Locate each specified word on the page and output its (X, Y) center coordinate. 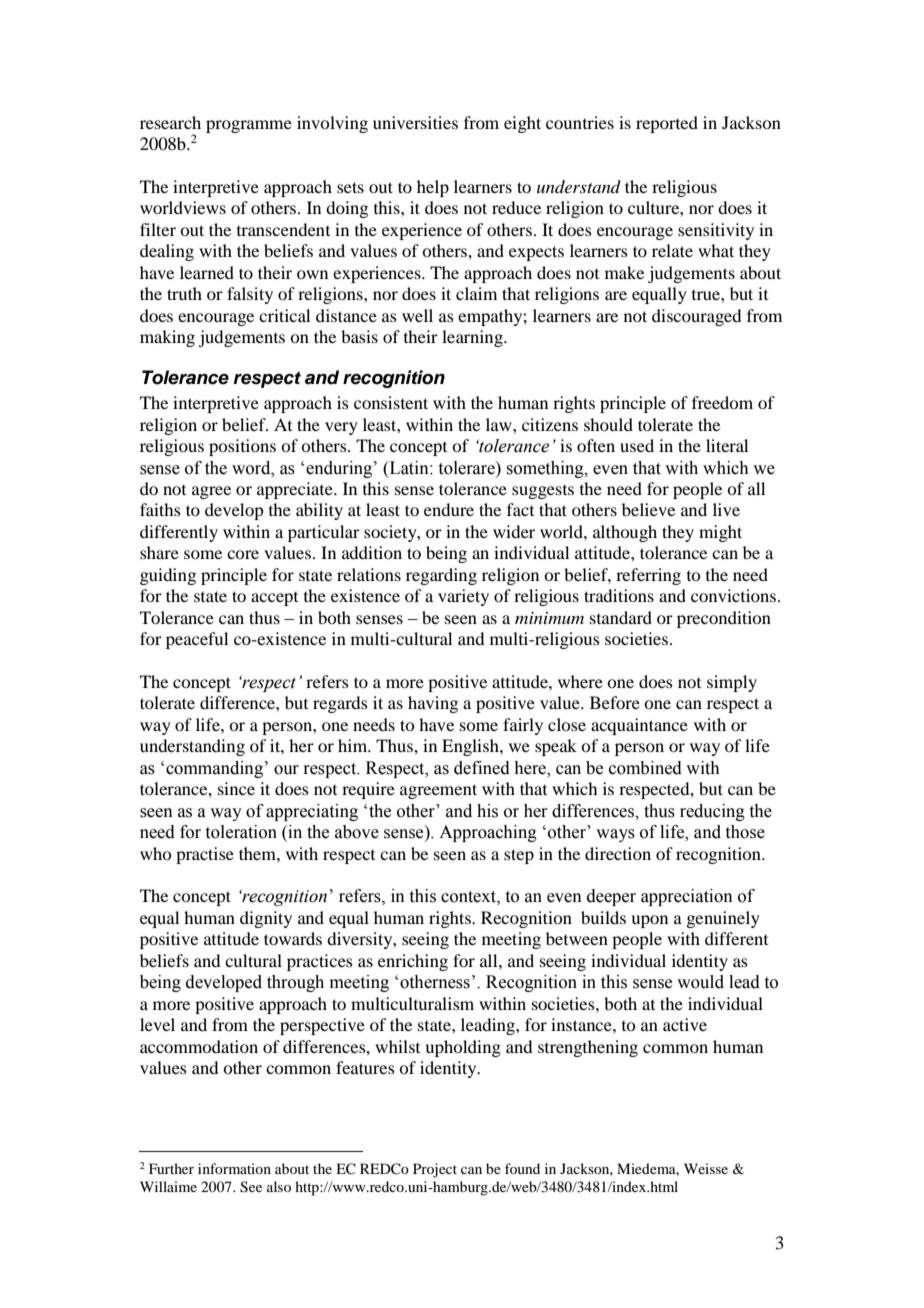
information (234, 1168)
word (252, 468)
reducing (712, 812)
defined (482, 768)
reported (667, 124)
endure (449, 509)
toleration (241, 832)
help (433, 188)
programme (249, 126)
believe (648, 509)
